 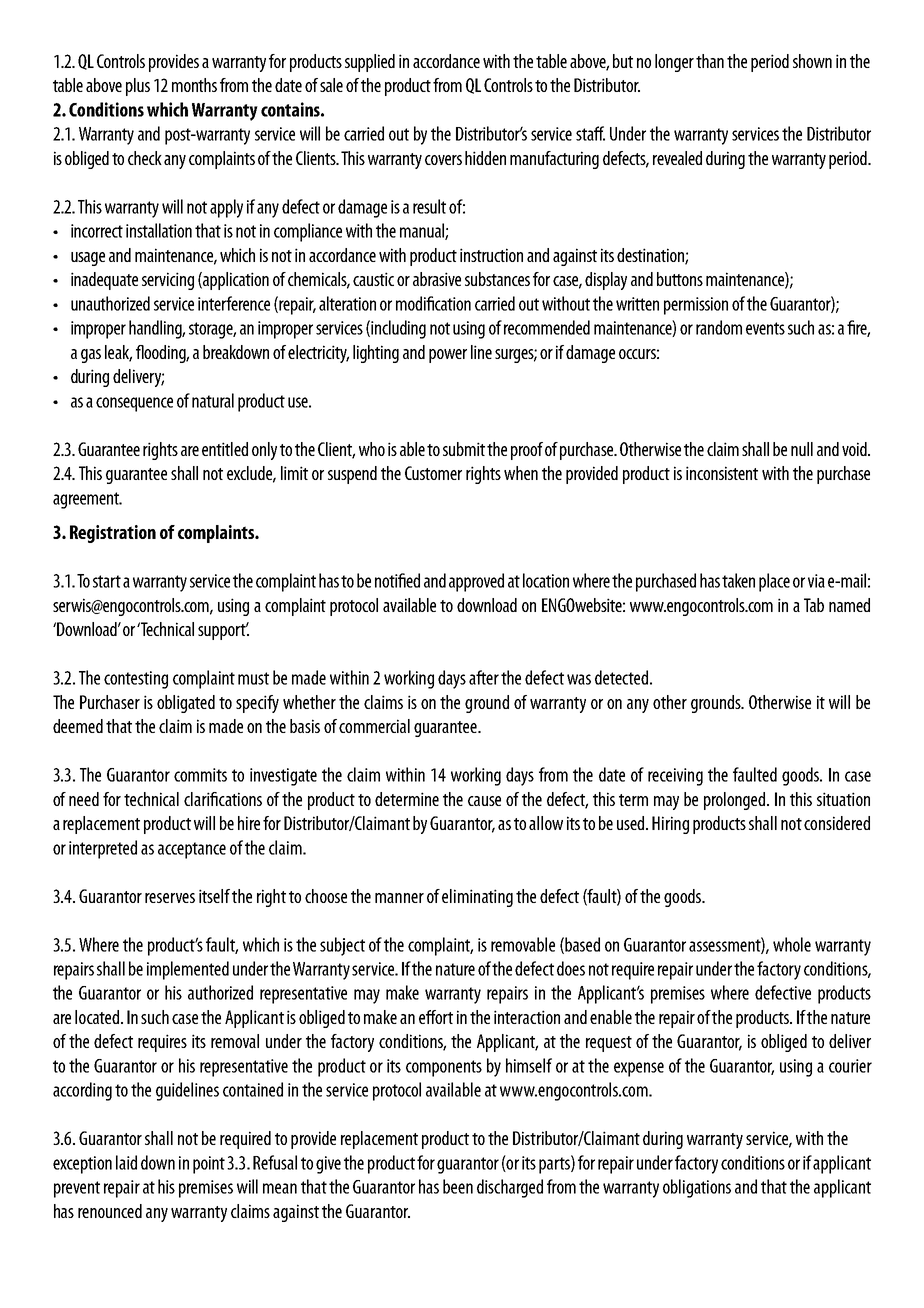 What do you see at coordinates (697, 1188) in the screenshot?
I see `obligations` at bounding box center [697, 1188].
